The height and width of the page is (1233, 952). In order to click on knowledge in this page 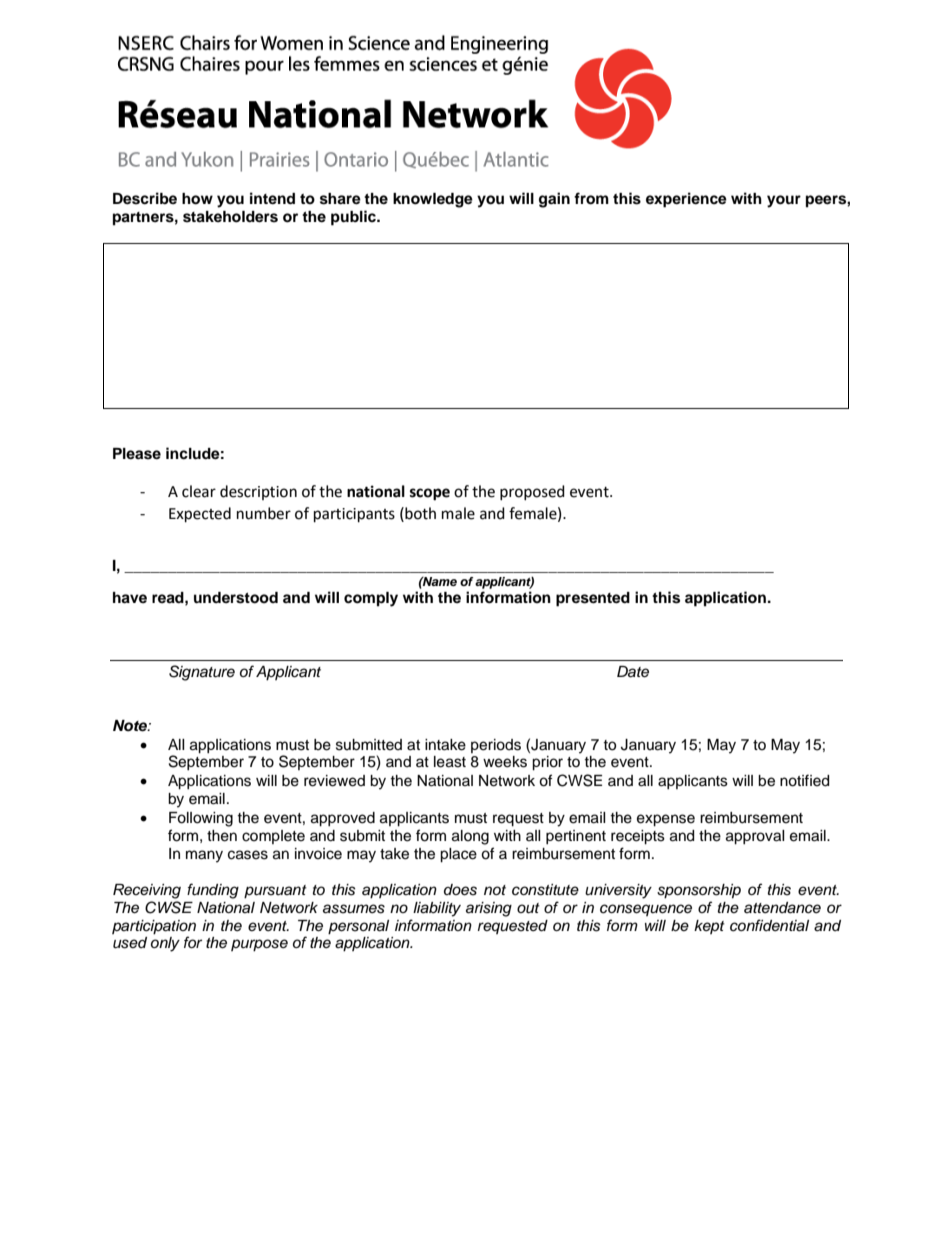, I will do `click(433, 200)`.
